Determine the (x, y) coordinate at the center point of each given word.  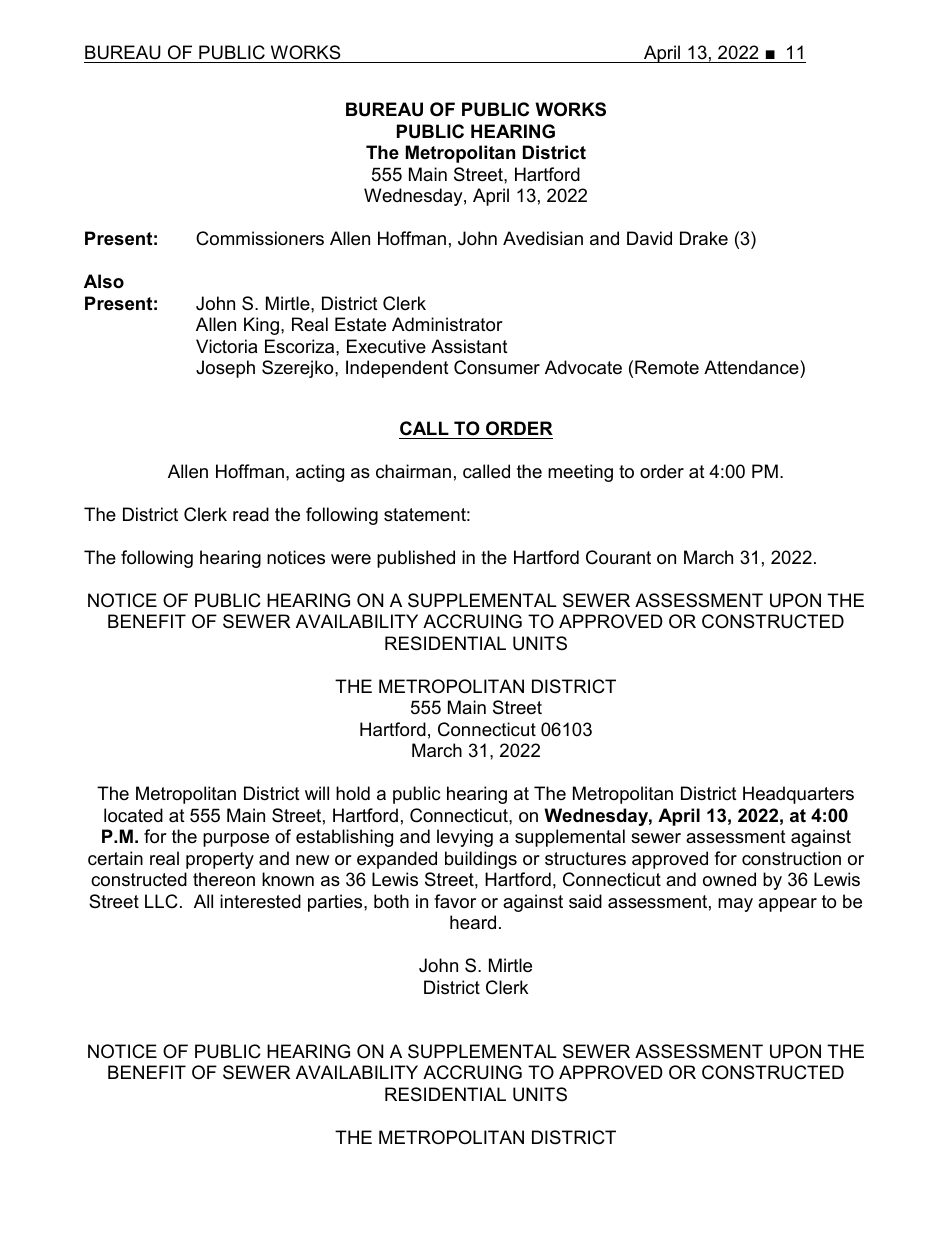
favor (455, 901)
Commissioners (260, 238)
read (251, 514)
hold (353, 793)
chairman (413, 471)
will (317, 793)
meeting (580, 473)
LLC (161, 901)
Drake (704, 238)
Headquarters (798, 795)
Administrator (447, 324)
